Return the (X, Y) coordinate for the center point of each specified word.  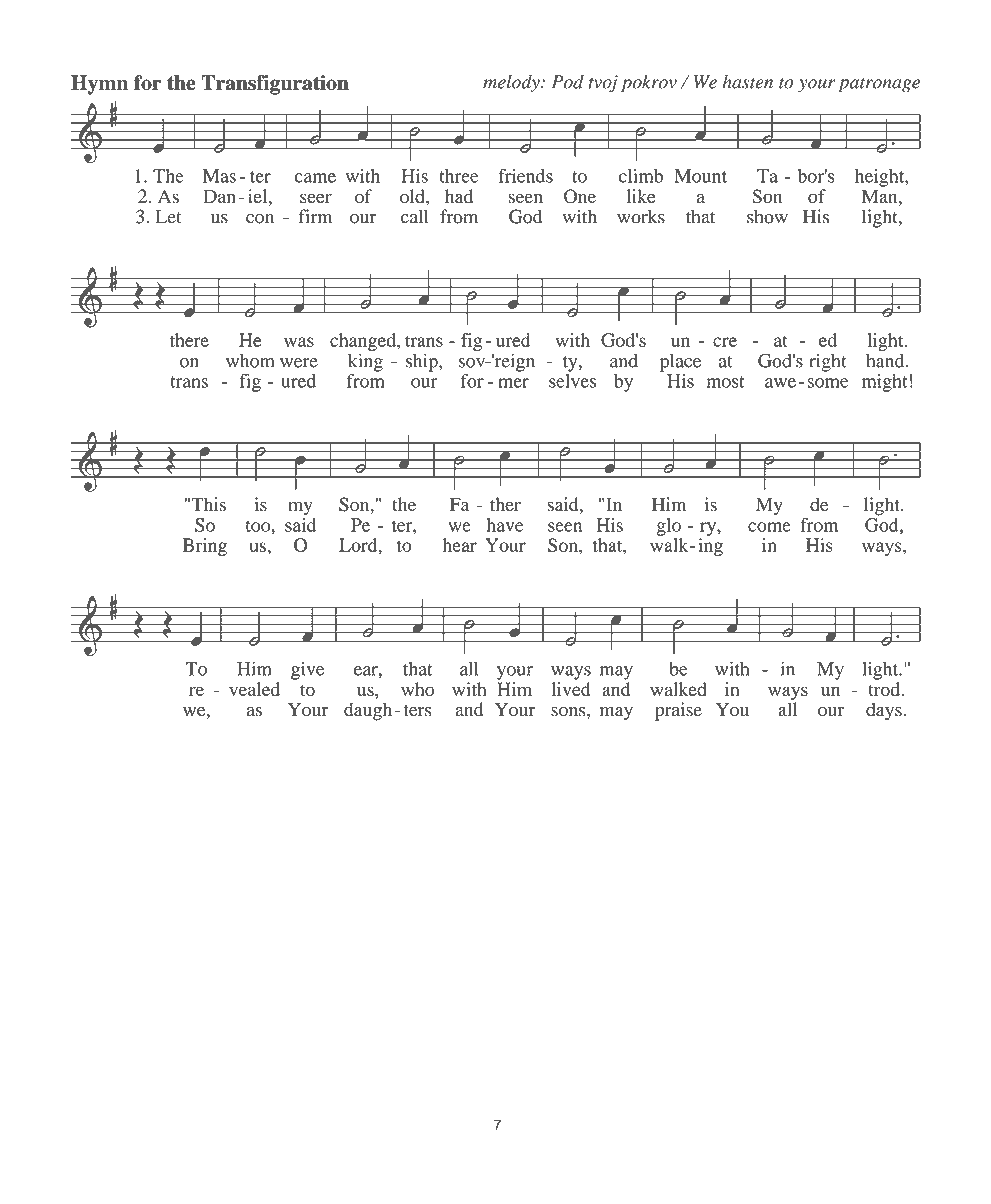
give (308, 671)
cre (725, 342)
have (505, 525)
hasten (748, 82)
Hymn (99, 85)
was (299, 342)
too (259, 526)
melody (512, 83)
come (769, 527)
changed (364, 342)
